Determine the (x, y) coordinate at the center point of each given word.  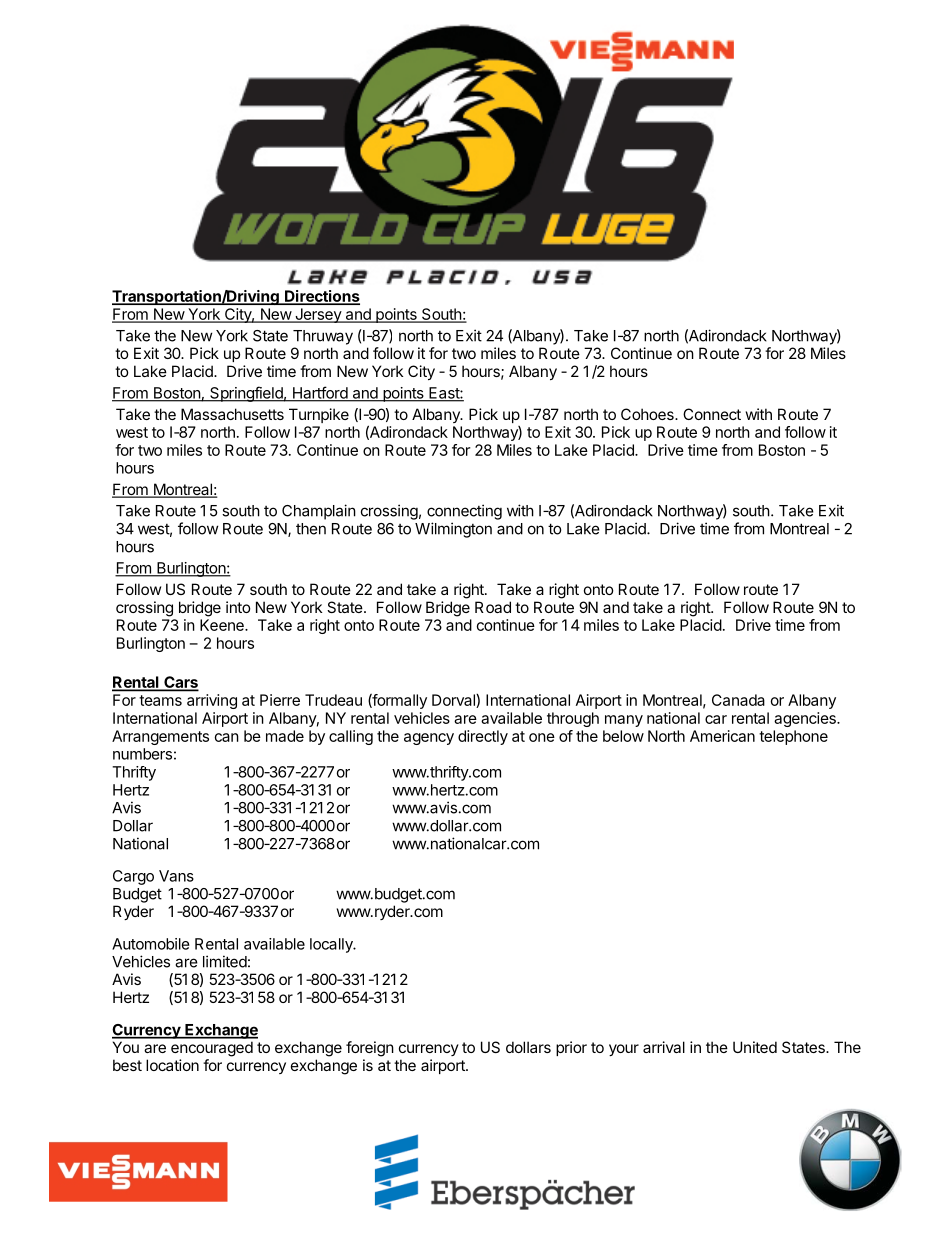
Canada (738, 700)
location (172, 1065)
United (755, 1047)
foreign (370, 1049)
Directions (321, 297)
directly (483, 737)
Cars (180, 683)
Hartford (320, 393)
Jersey (318, 315)
